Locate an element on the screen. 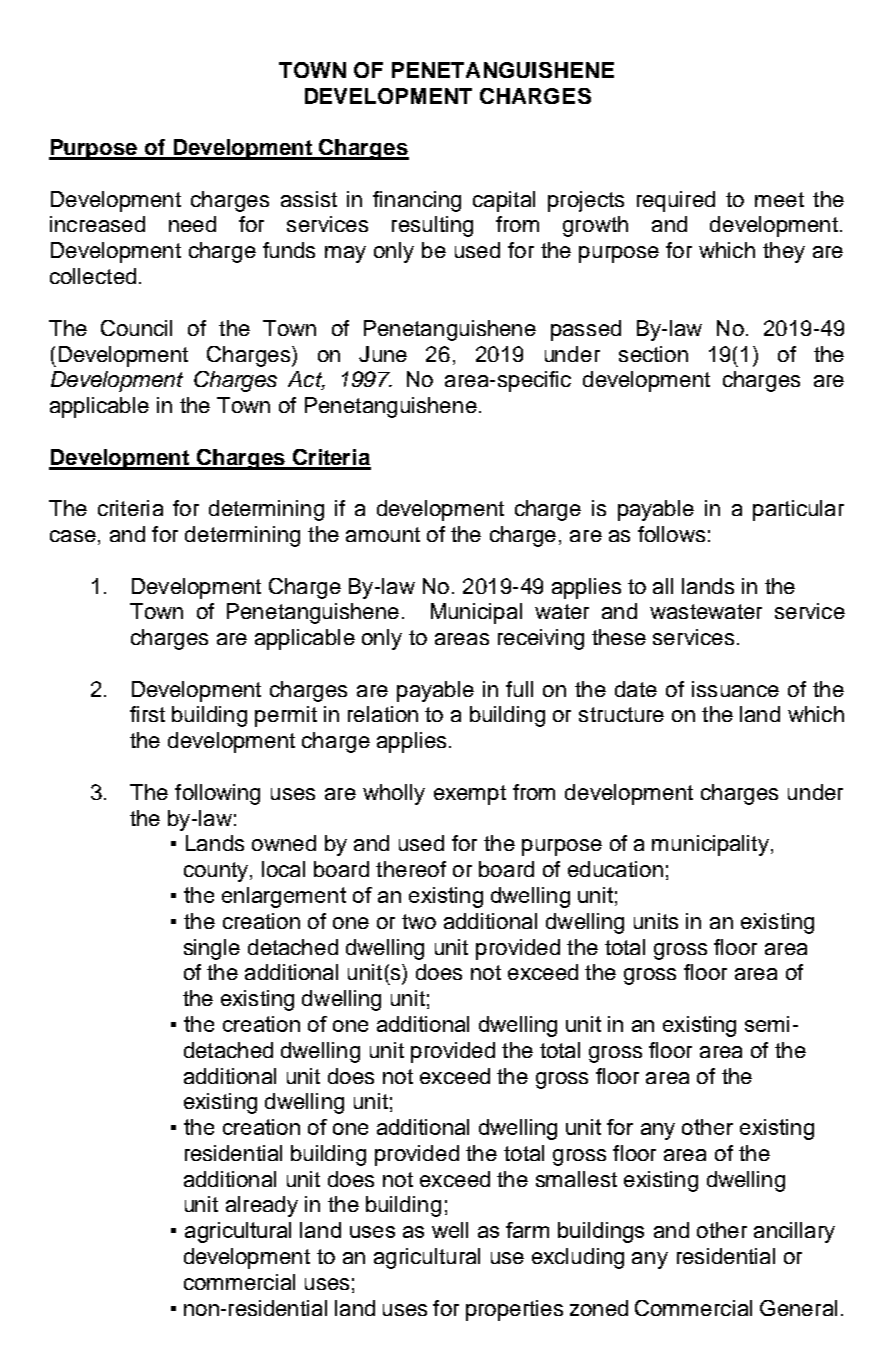 Image resolution: width=887 pixels, height=1372 pixels. resulting is located at coordinates (432, 226).
